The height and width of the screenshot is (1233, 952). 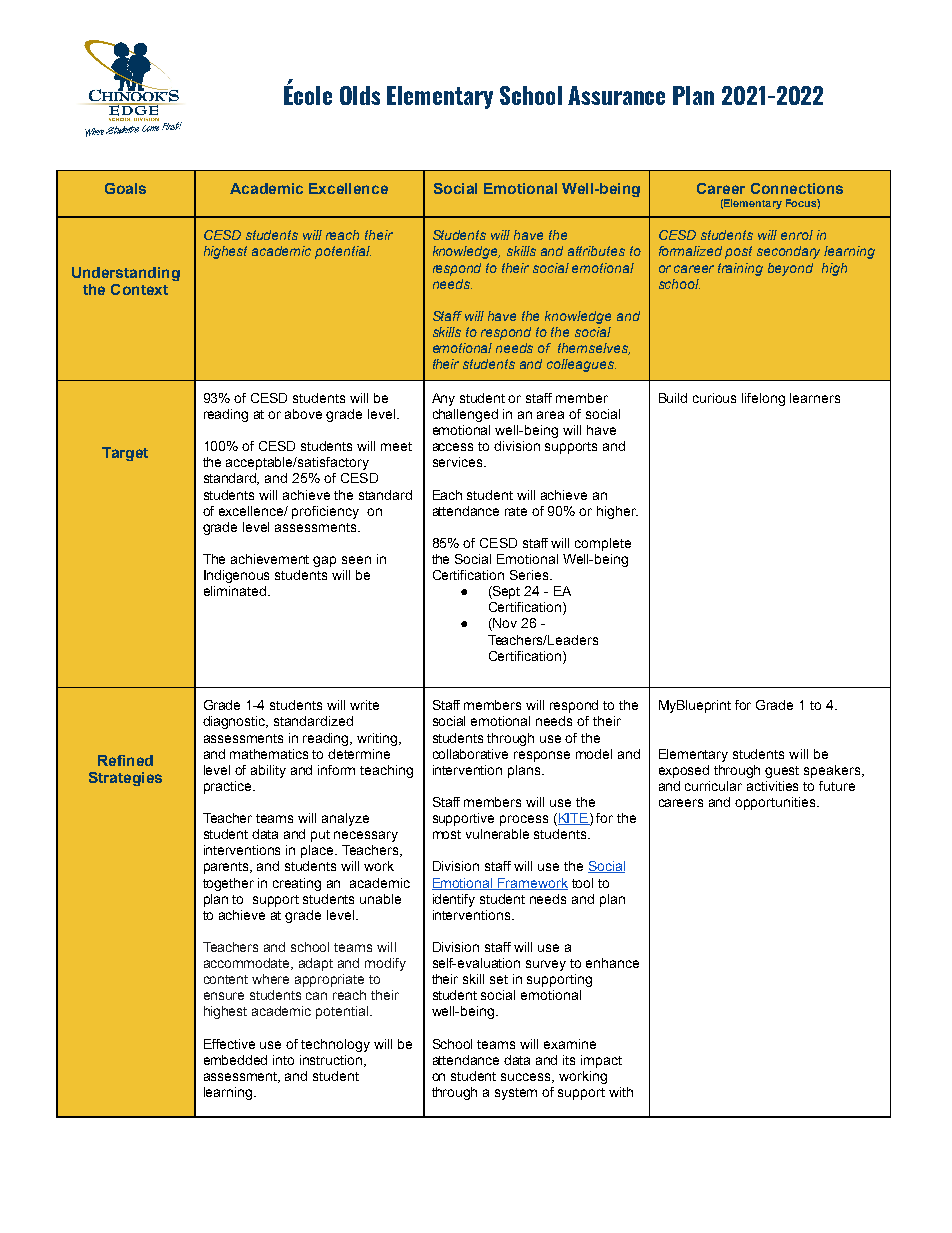 I want to click on Goals, so click(x=125, y=188).
